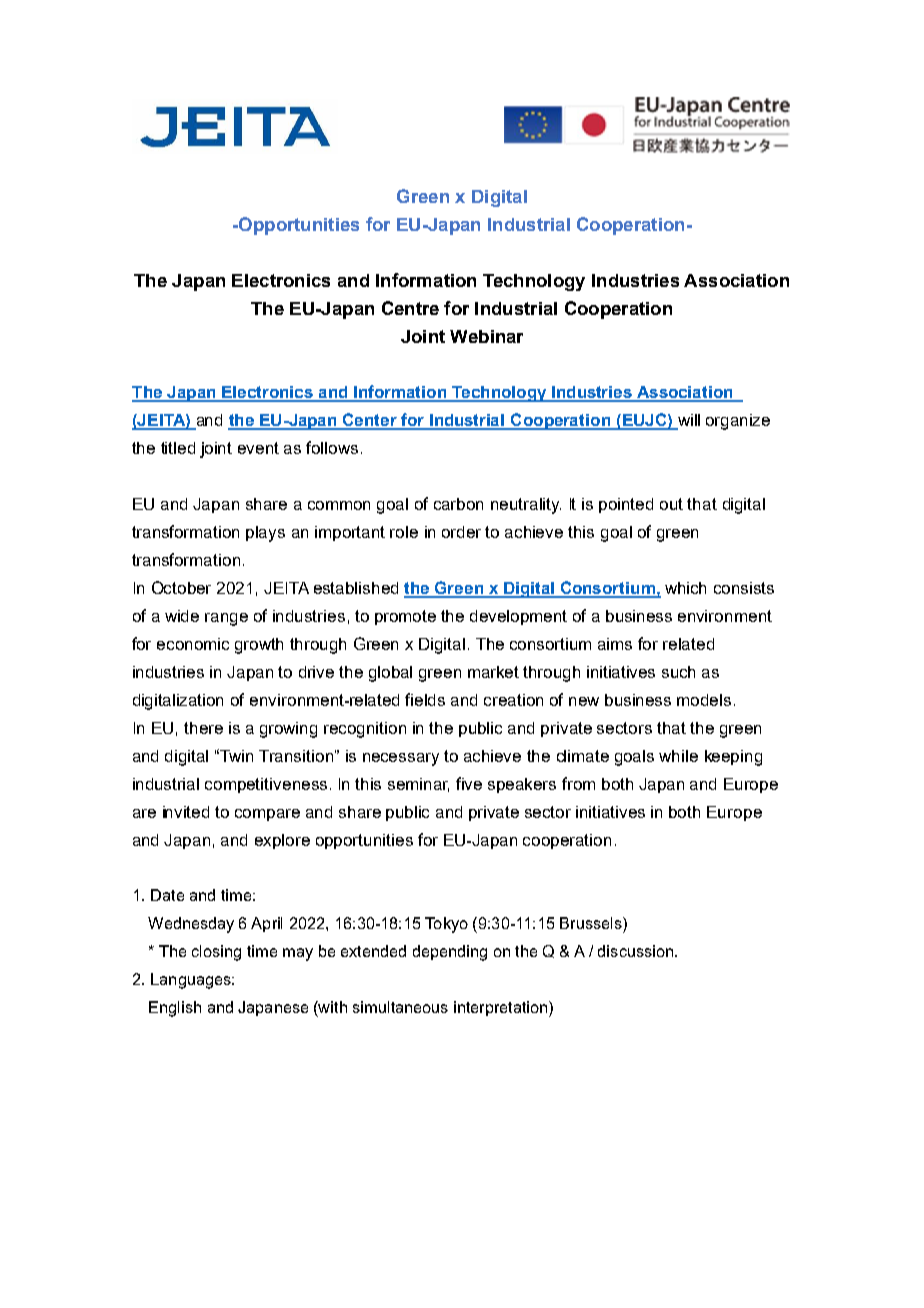 The width and height of the screenshot is (924, 1308). I want to click on will, so click(687, 421).
